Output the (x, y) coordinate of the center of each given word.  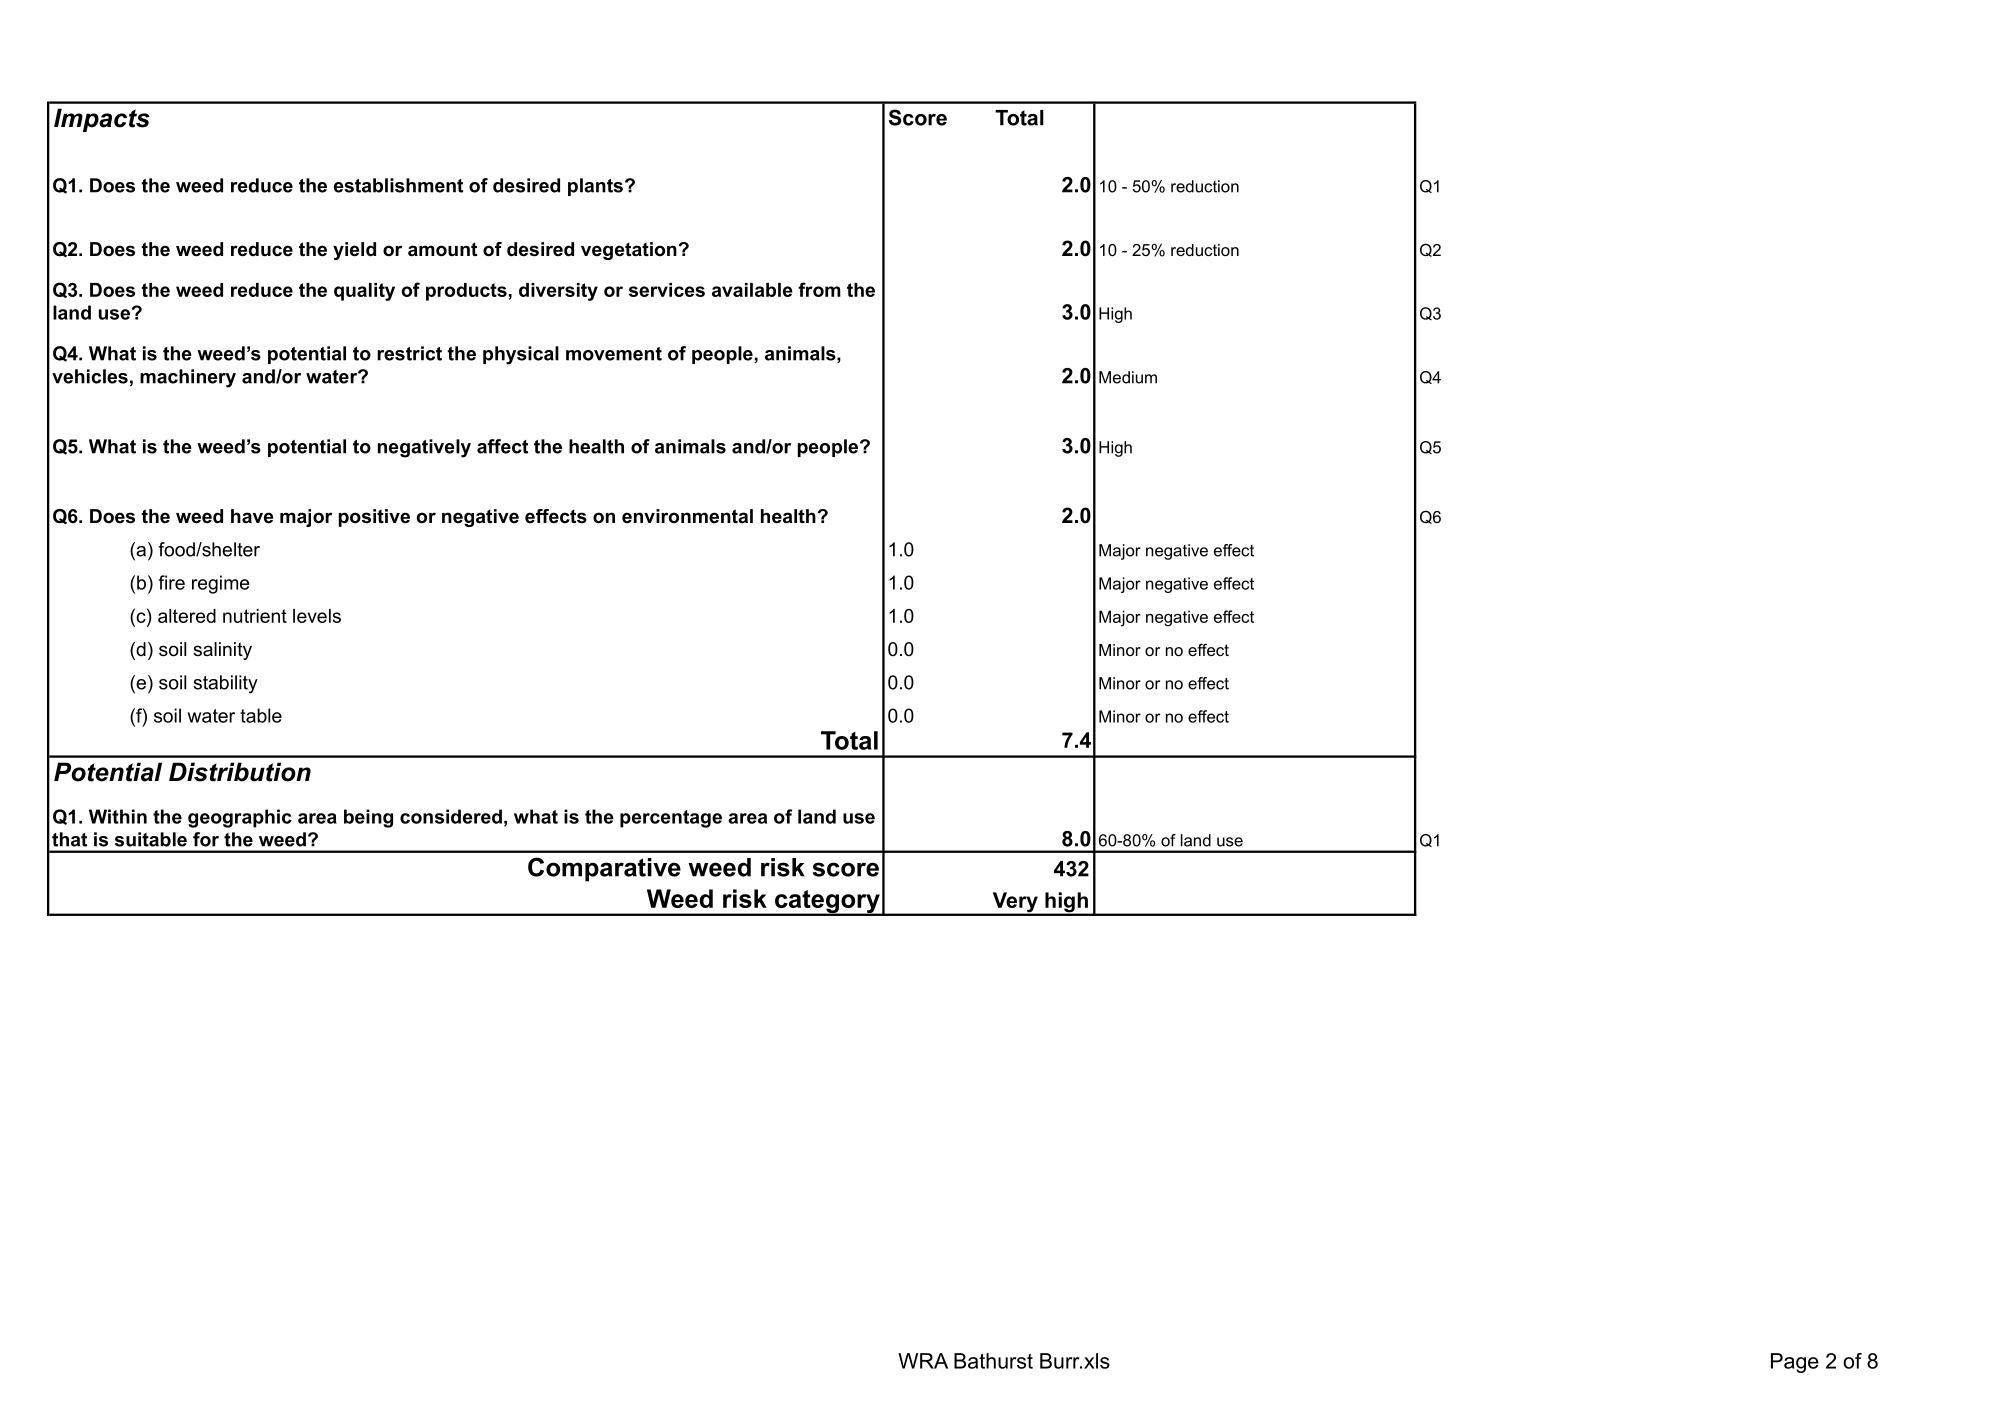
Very (1015, 903)
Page (1795, 1363)
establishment (398, 185)
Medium (1128, 377)
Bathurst (993, 1361)
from (819, 289)
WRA (923, 1361)
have (252, 516)
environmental (687, 516)
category (827, 902)
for (206, 839)
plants (595, 187)
